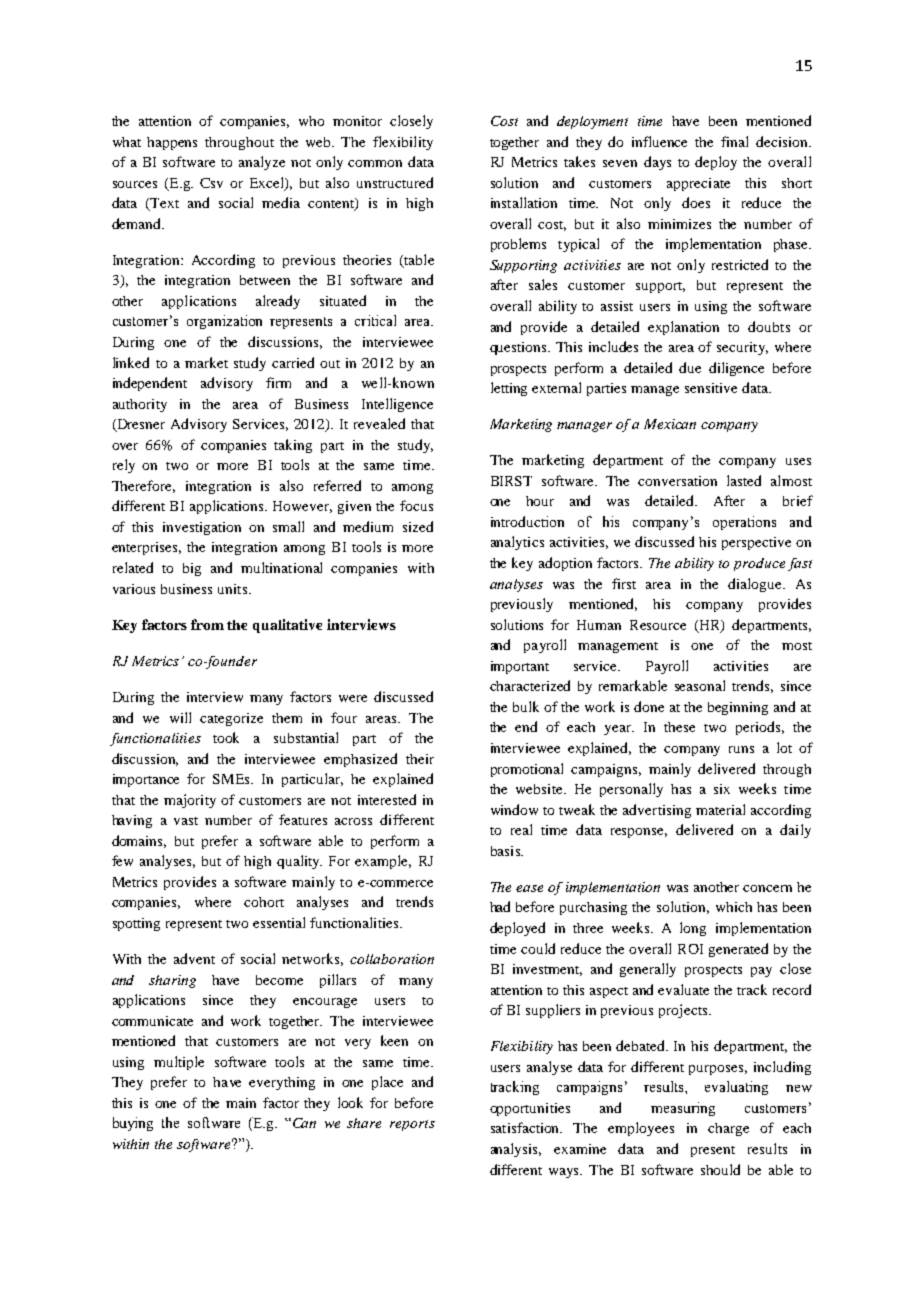 This image has height=1308, width=924. What do you see at coordinates (500, 906) in the image?
I see `had` at bounding box center [500, 906].
